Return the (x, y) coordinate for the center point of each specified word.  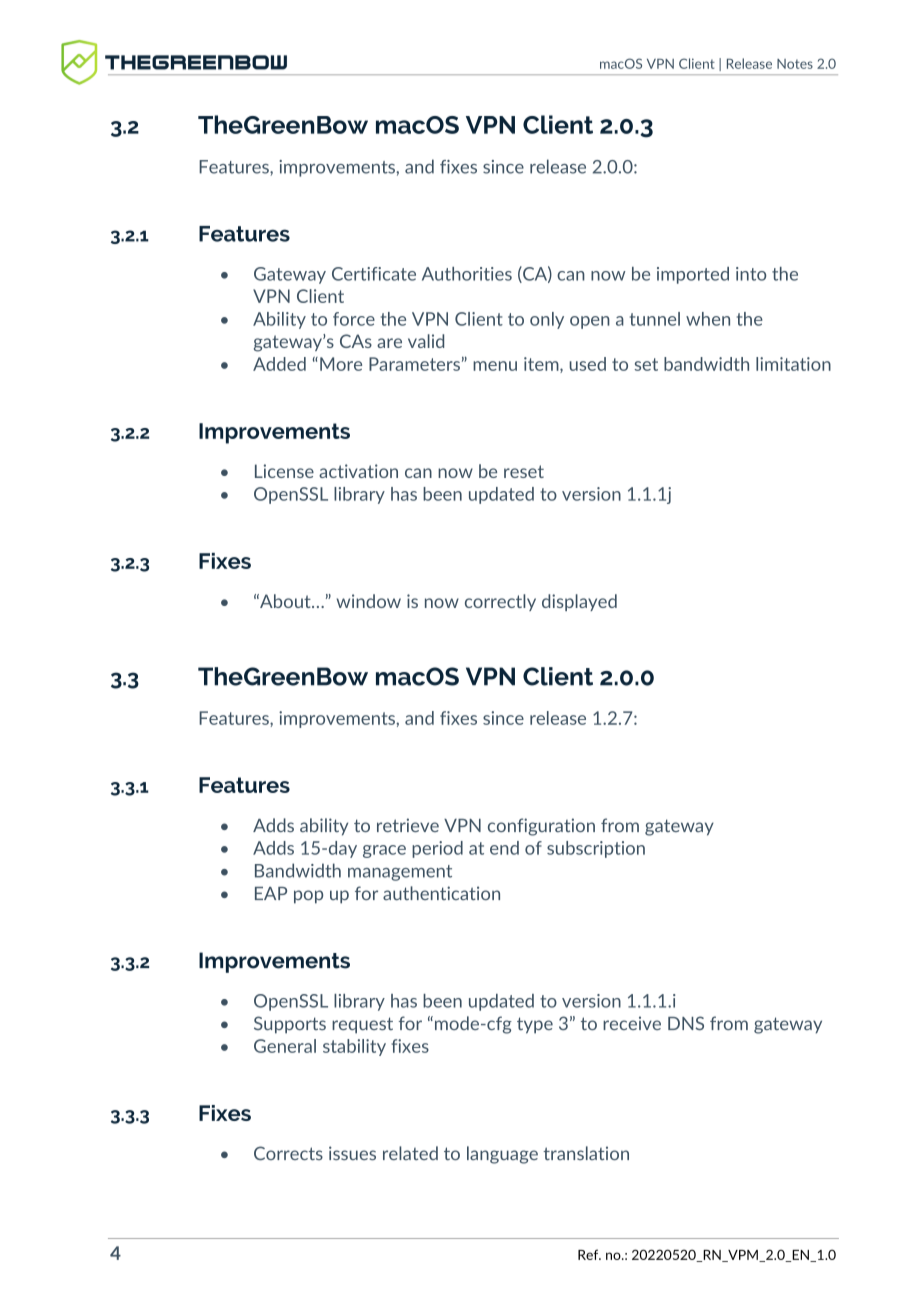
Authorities (467, 274)
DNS (686, 1023)
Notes (795, 64)
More (341, 364)
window (369, 601)
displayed (579, 602)
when (708, 319)
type (535, 1025)
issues (352, 1153)
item (542, 365)
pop (308, 897)
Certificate (374, 274)
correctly (500, 602)
